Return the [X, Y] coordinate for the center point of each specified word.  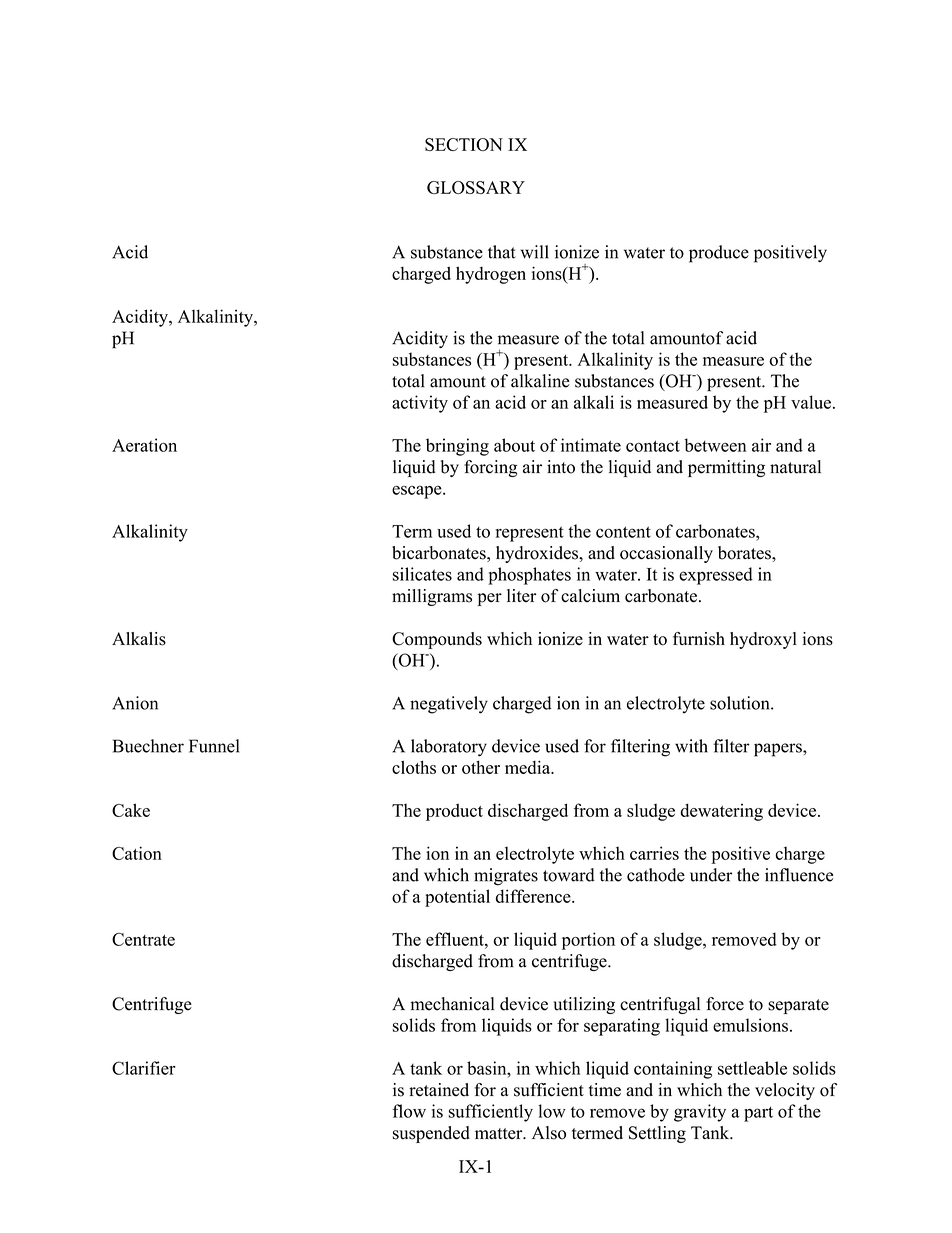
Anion [135, 703]
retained [439, 1090]
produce [719, 254]
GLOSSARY [476, 187]
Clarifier [144, 1068]
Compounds [437, 640]
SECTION [464, 144]
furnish [699, 639]
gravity [700, 1113]
